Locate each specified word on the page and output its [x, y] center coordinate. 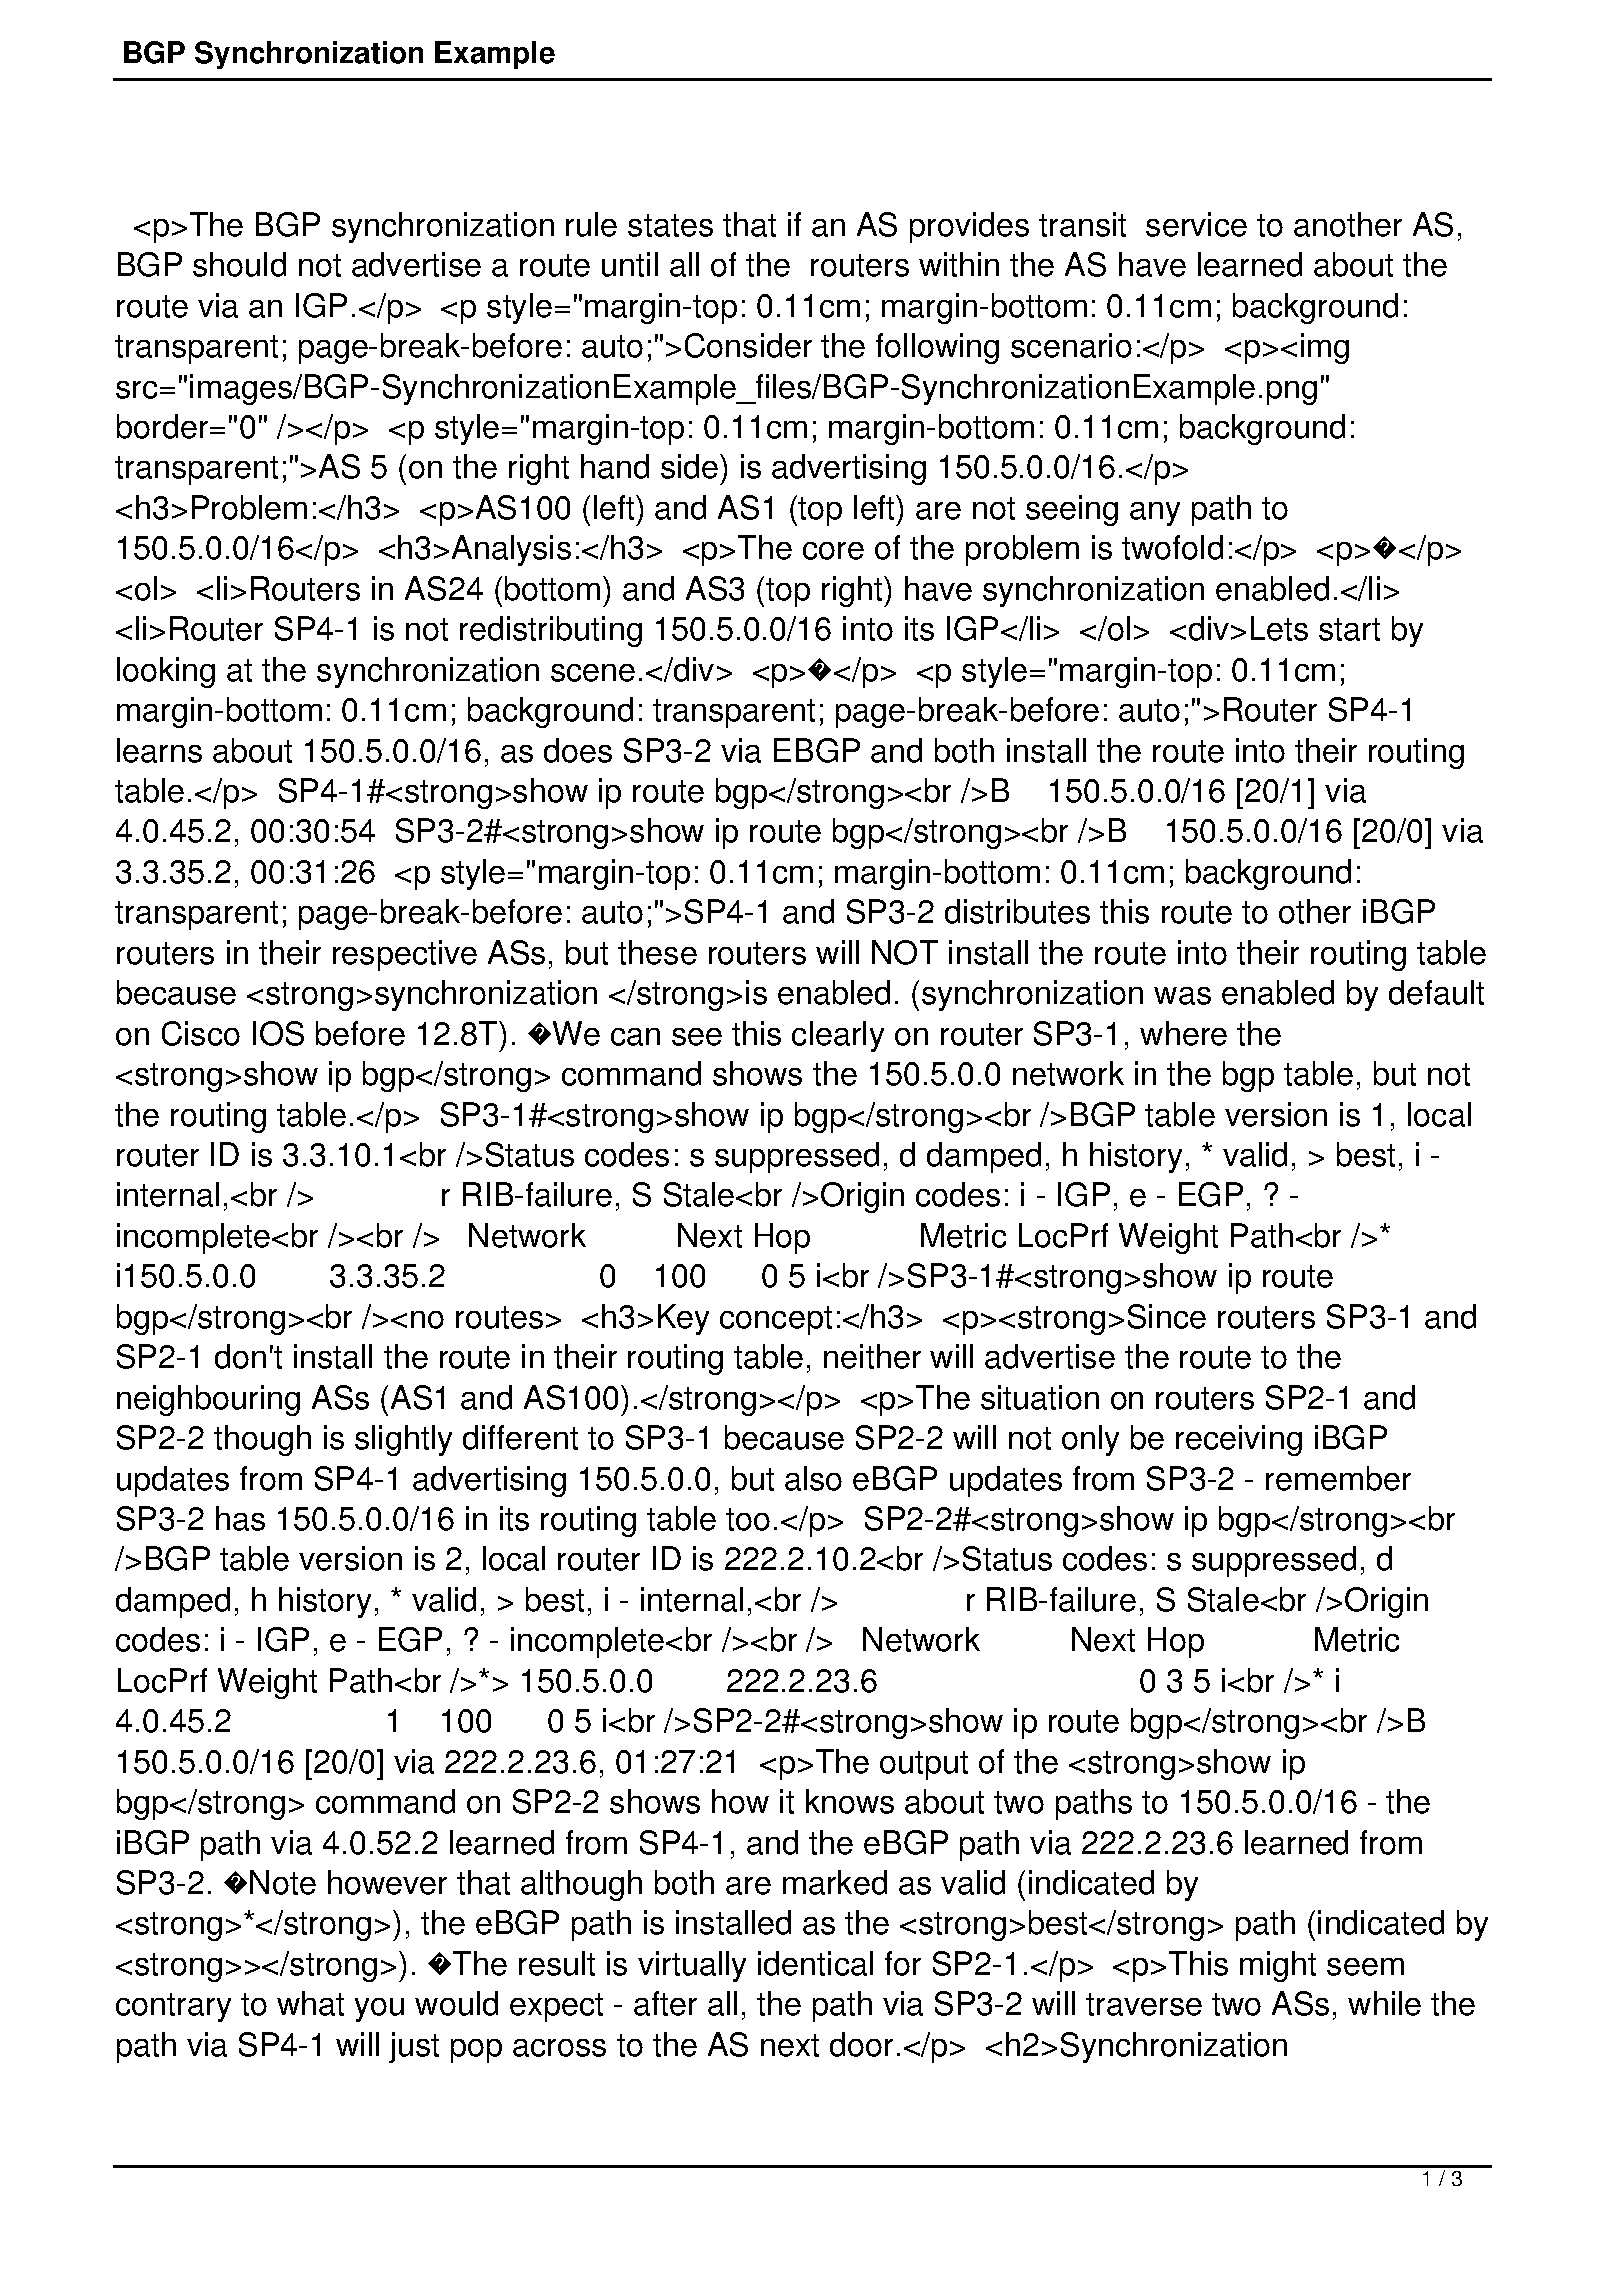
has [240, 1518]
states [670, 225]
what [310, 2003]
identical [815, 1963]
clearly [838, 1036]
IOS [278, 1033]
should [239, 264]
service [1196, 224]
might [1278, 1966]
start [1349, 629]
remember [1338, 1478]
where [1183, 1033]
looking [166, 672]
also [813, 1478]
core [833, 551]
